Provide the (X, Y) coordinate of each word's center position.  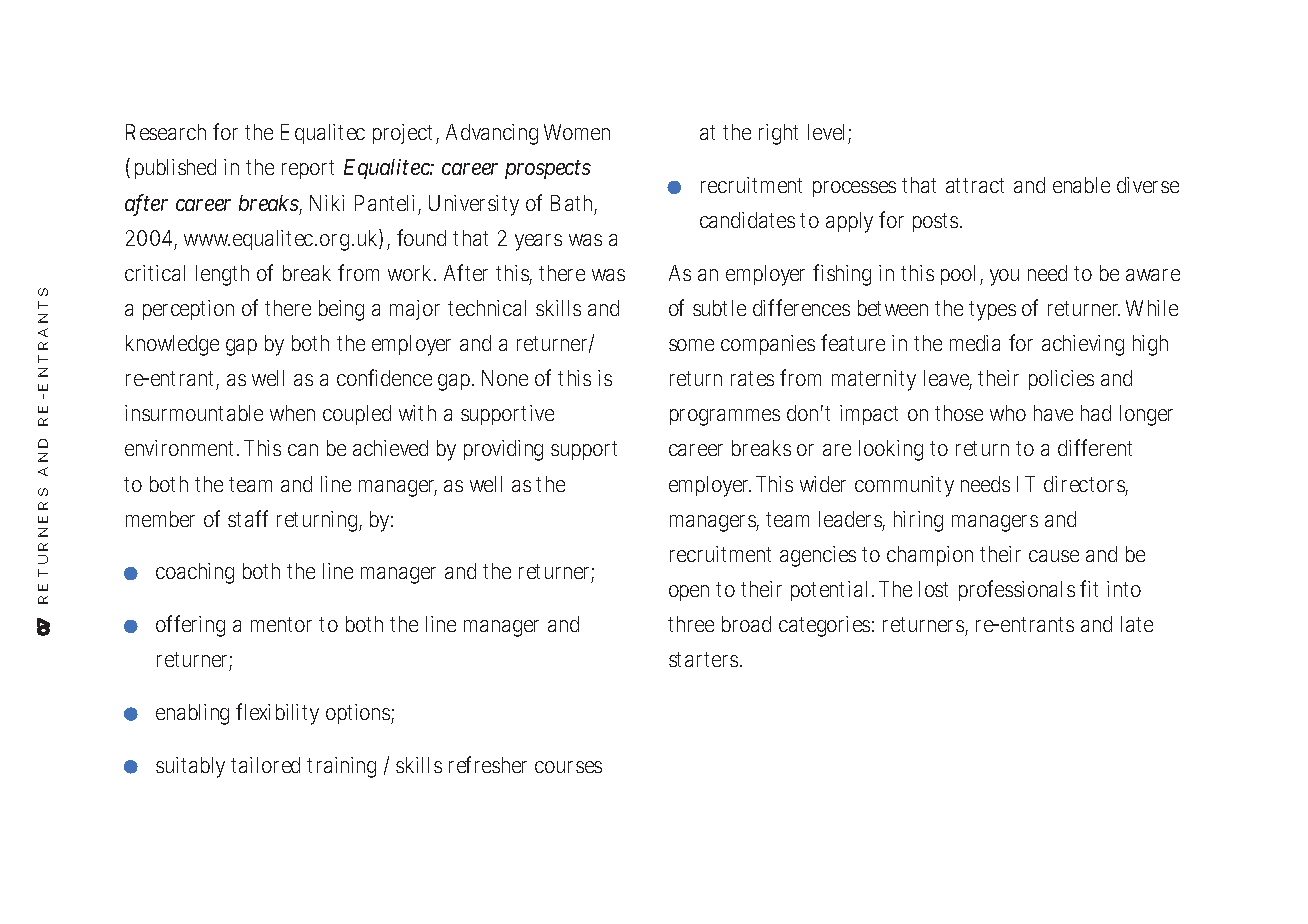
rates (752, 378)
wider (823, 484)
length (222, 275)
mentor (281, 624)
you (1004, 277)
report (308, 169)
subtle (719, 308)
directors (1086, 485)
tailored (265, 765)
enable (1081, 185)
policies (1061, 380)
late (1137, 624)
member (160, 519)
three (691, 624)
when (292, 413)
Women (577, 132)
